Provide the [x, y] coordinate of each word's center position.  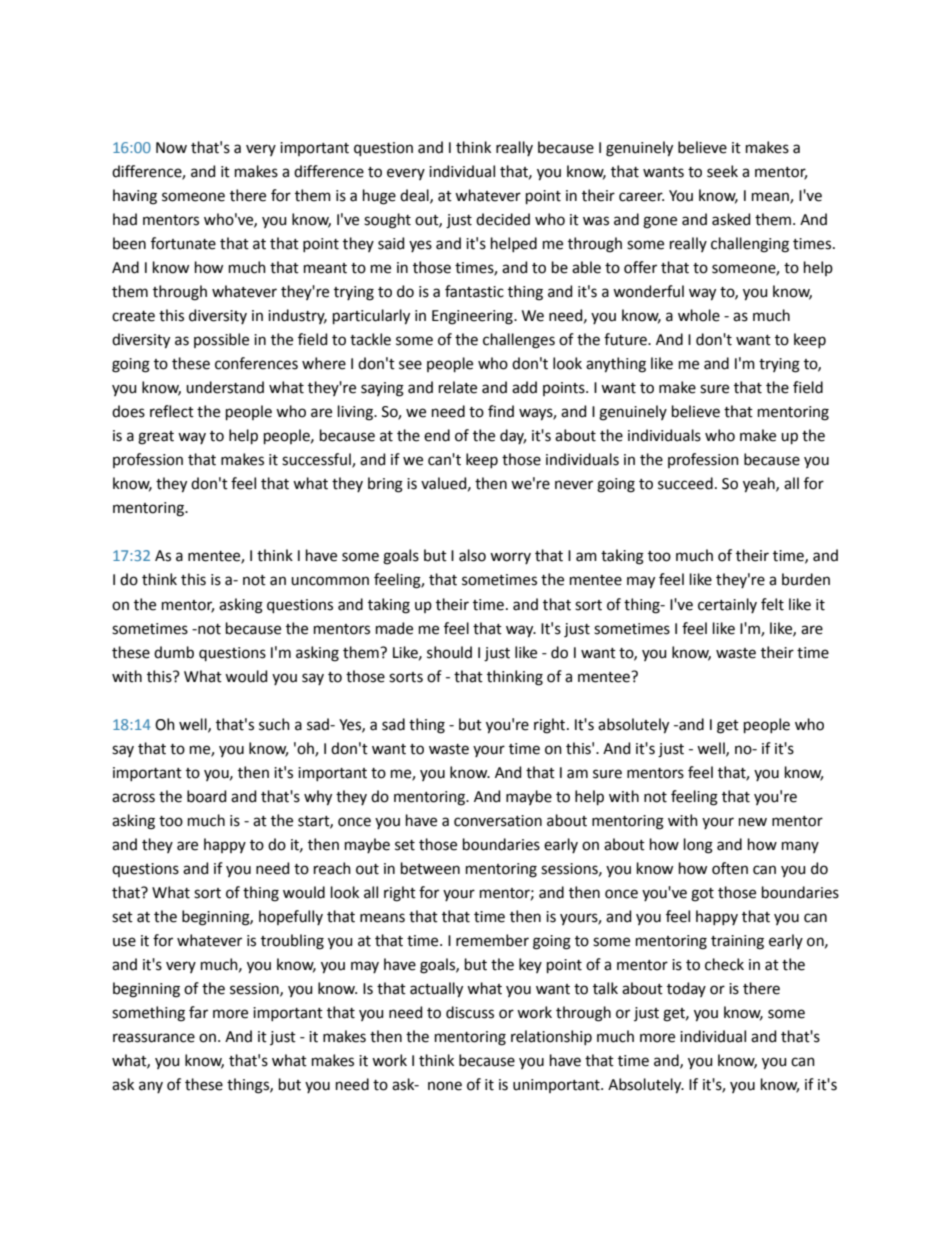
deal [415, 196]
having [135, 197]
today [686, 989]
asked [731, 219]
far [198, 1012]
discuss [470, 1012]
